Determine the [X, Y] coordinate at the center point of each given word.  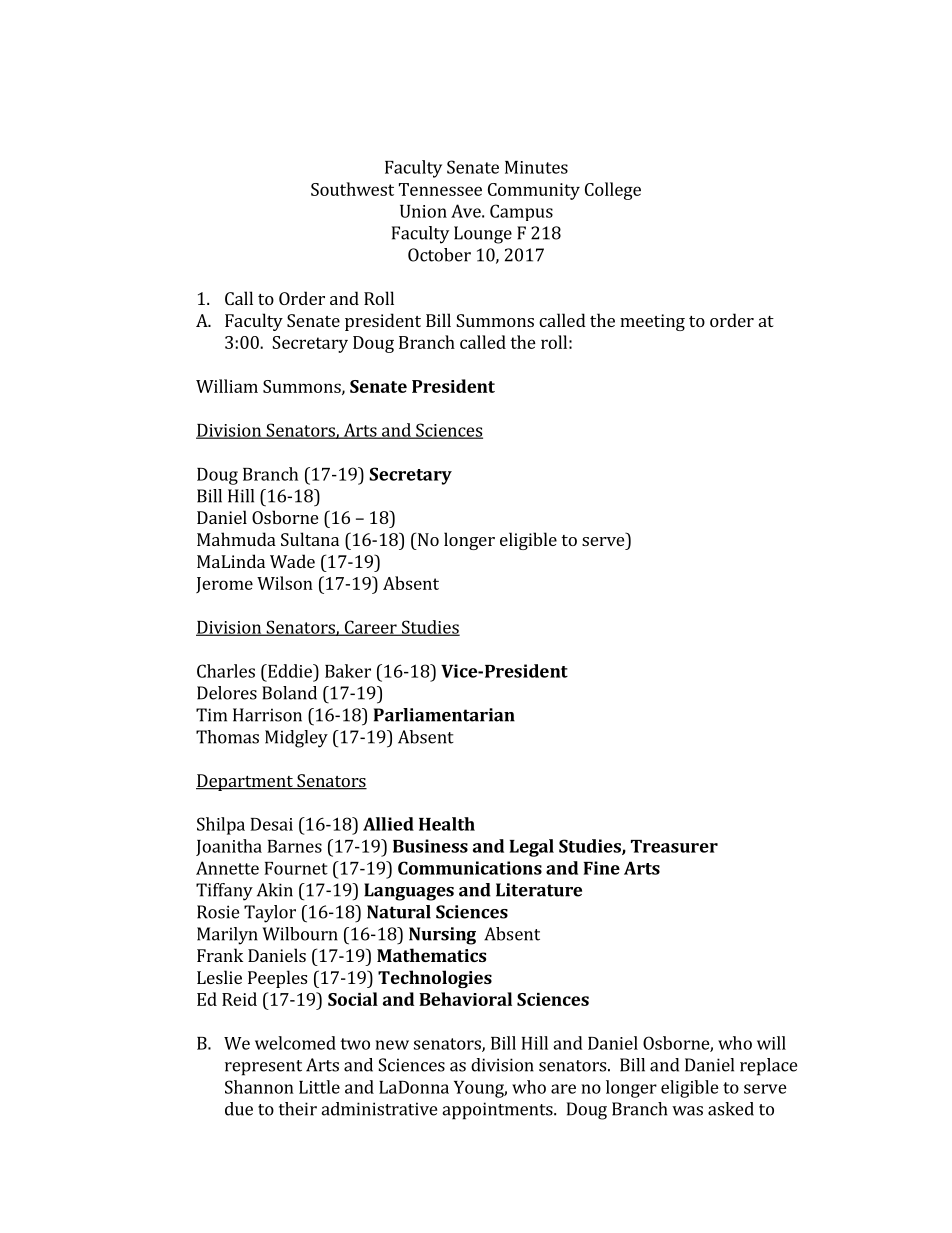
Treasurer [674, 846]
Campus [521, 212]
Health [447, 824]
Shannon [259, 1087]
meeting [652, 322]
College [613, 191]
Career [370, 628]
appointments [498, 1111]
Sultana [310, 539]
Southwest [352, 189]
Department [245, 782]
